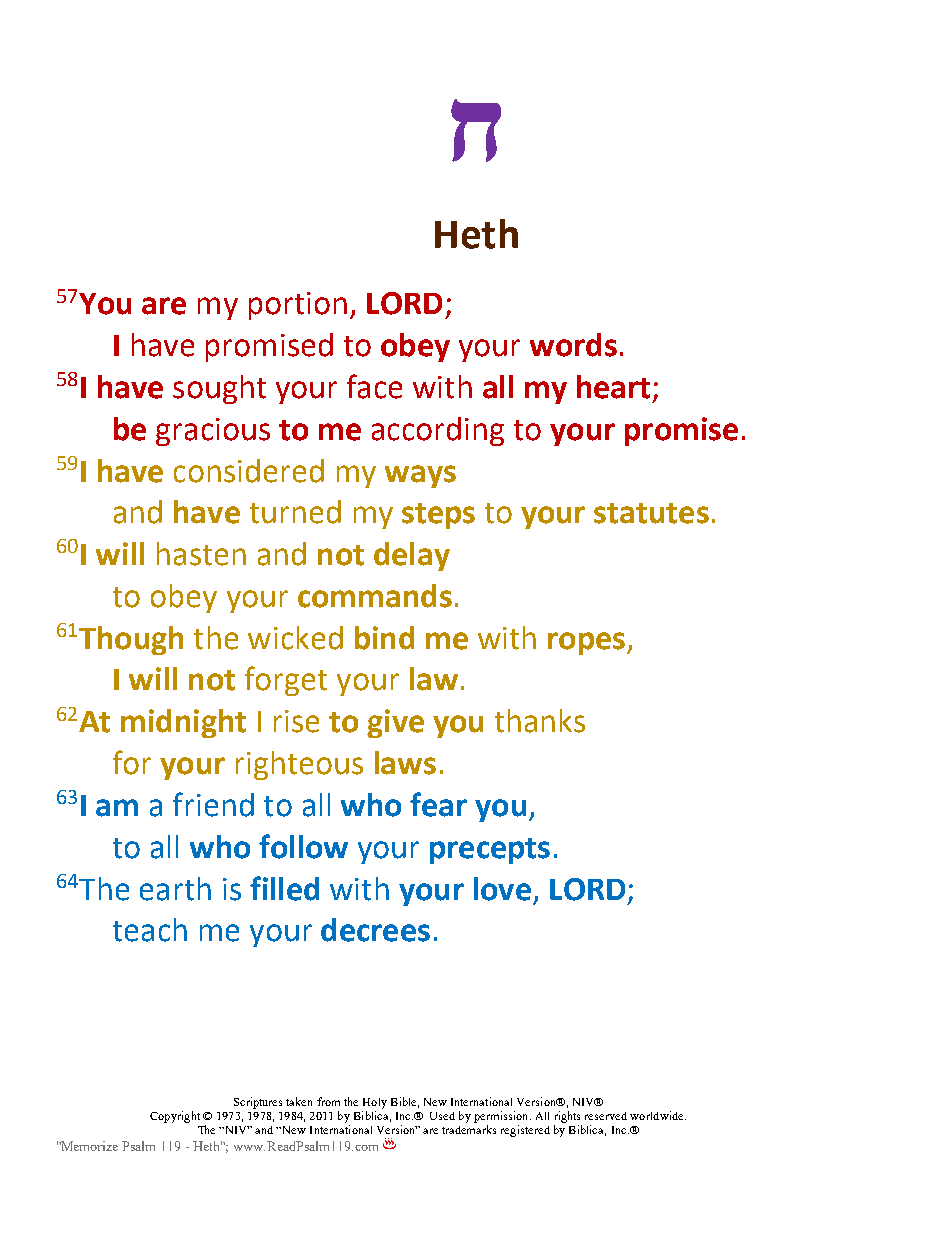 The image size is (952, 1233). What do you see at coordinates (374, 386) in the image?
I see `face` at bounding box center [374, 386].
